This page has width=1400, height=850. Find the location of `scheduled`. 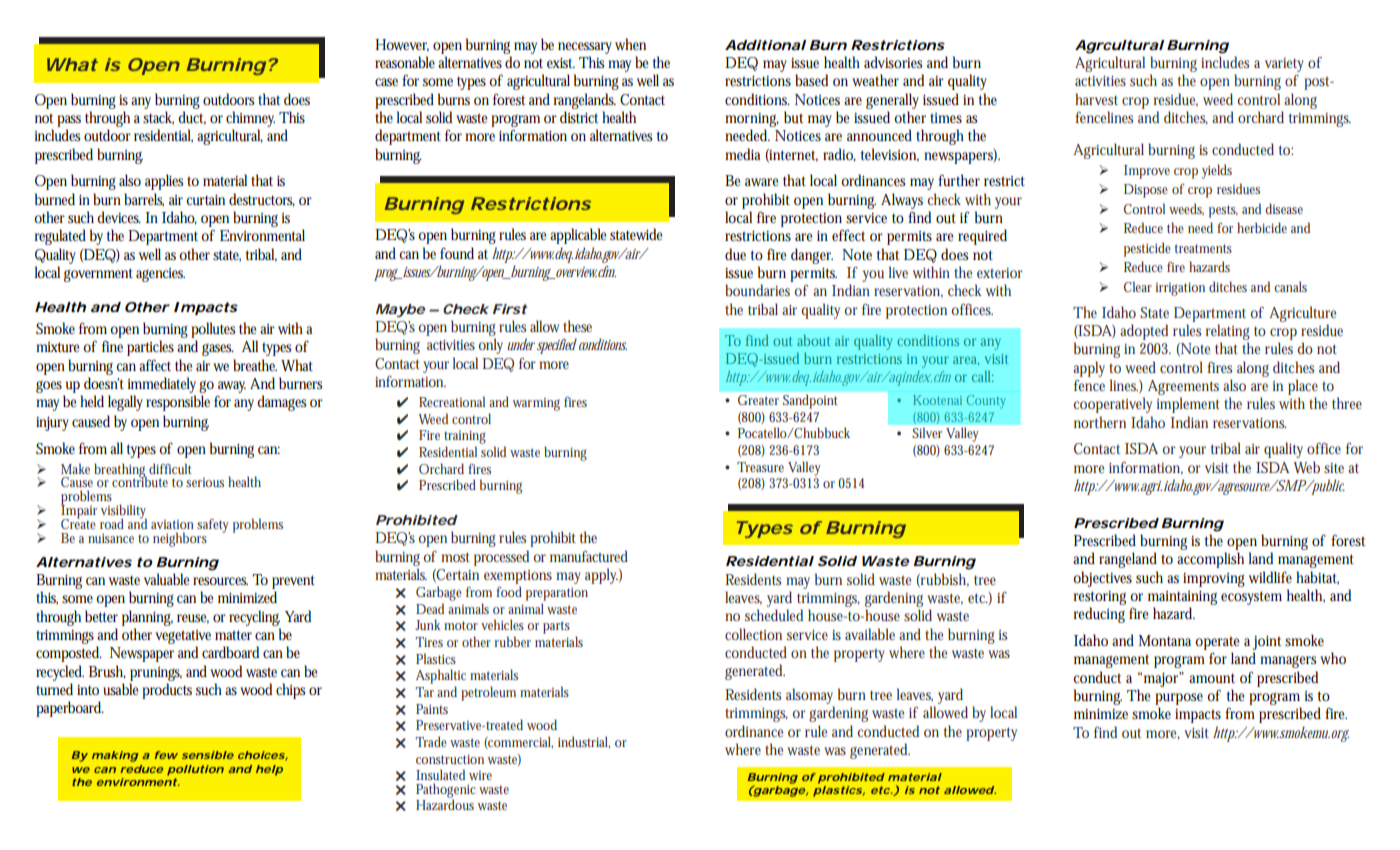

scheduled is located at coordinates (774, 615).
